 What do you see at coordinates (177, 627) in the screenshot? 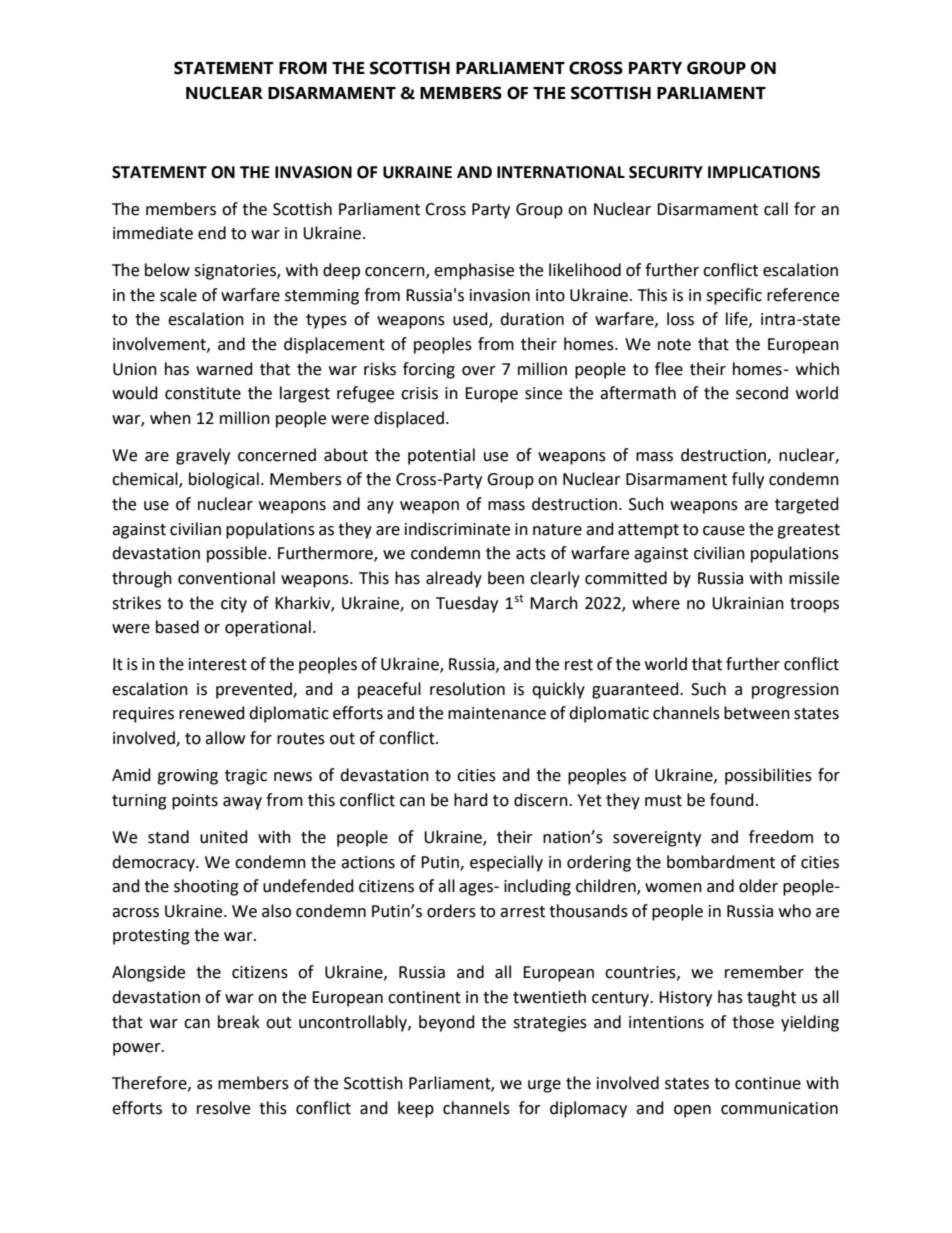
I see `based` at bounding box center [177, 627].
